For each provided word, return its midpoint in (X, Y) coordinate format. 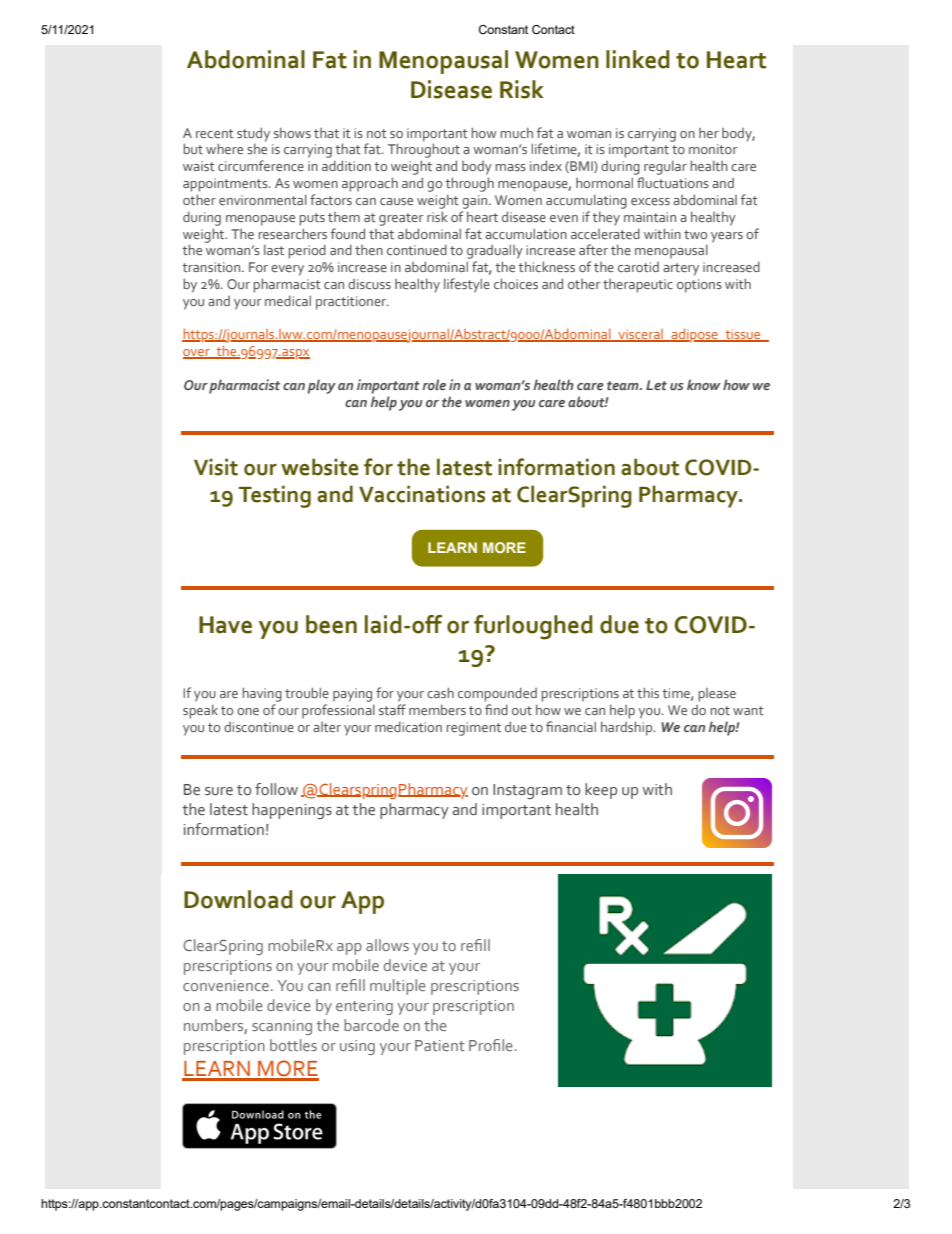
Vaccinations (422, 494)
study (253, 134)
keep (601, 791)
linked (638, 59)
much (516, 132)
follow (276, 789)
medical (288, 300)
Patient (439, 1045)
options (699, 286)
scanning (282, 1027)
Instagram (527, 791)
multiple (398, 987)
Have (225, 625)
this (648, 692)
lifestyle (467, 285)
